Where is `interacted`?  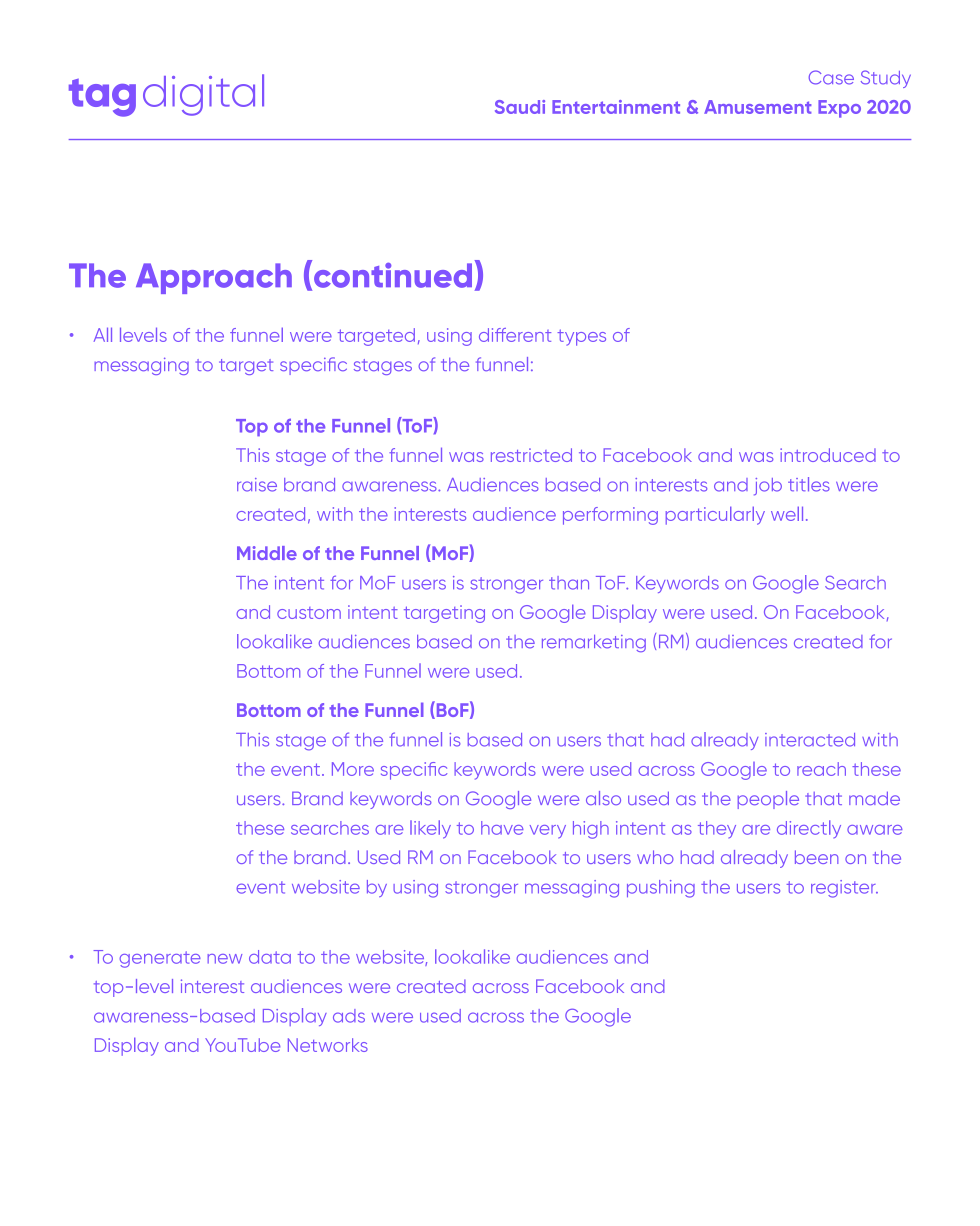
interacted is located at coordinates (810, 740).
